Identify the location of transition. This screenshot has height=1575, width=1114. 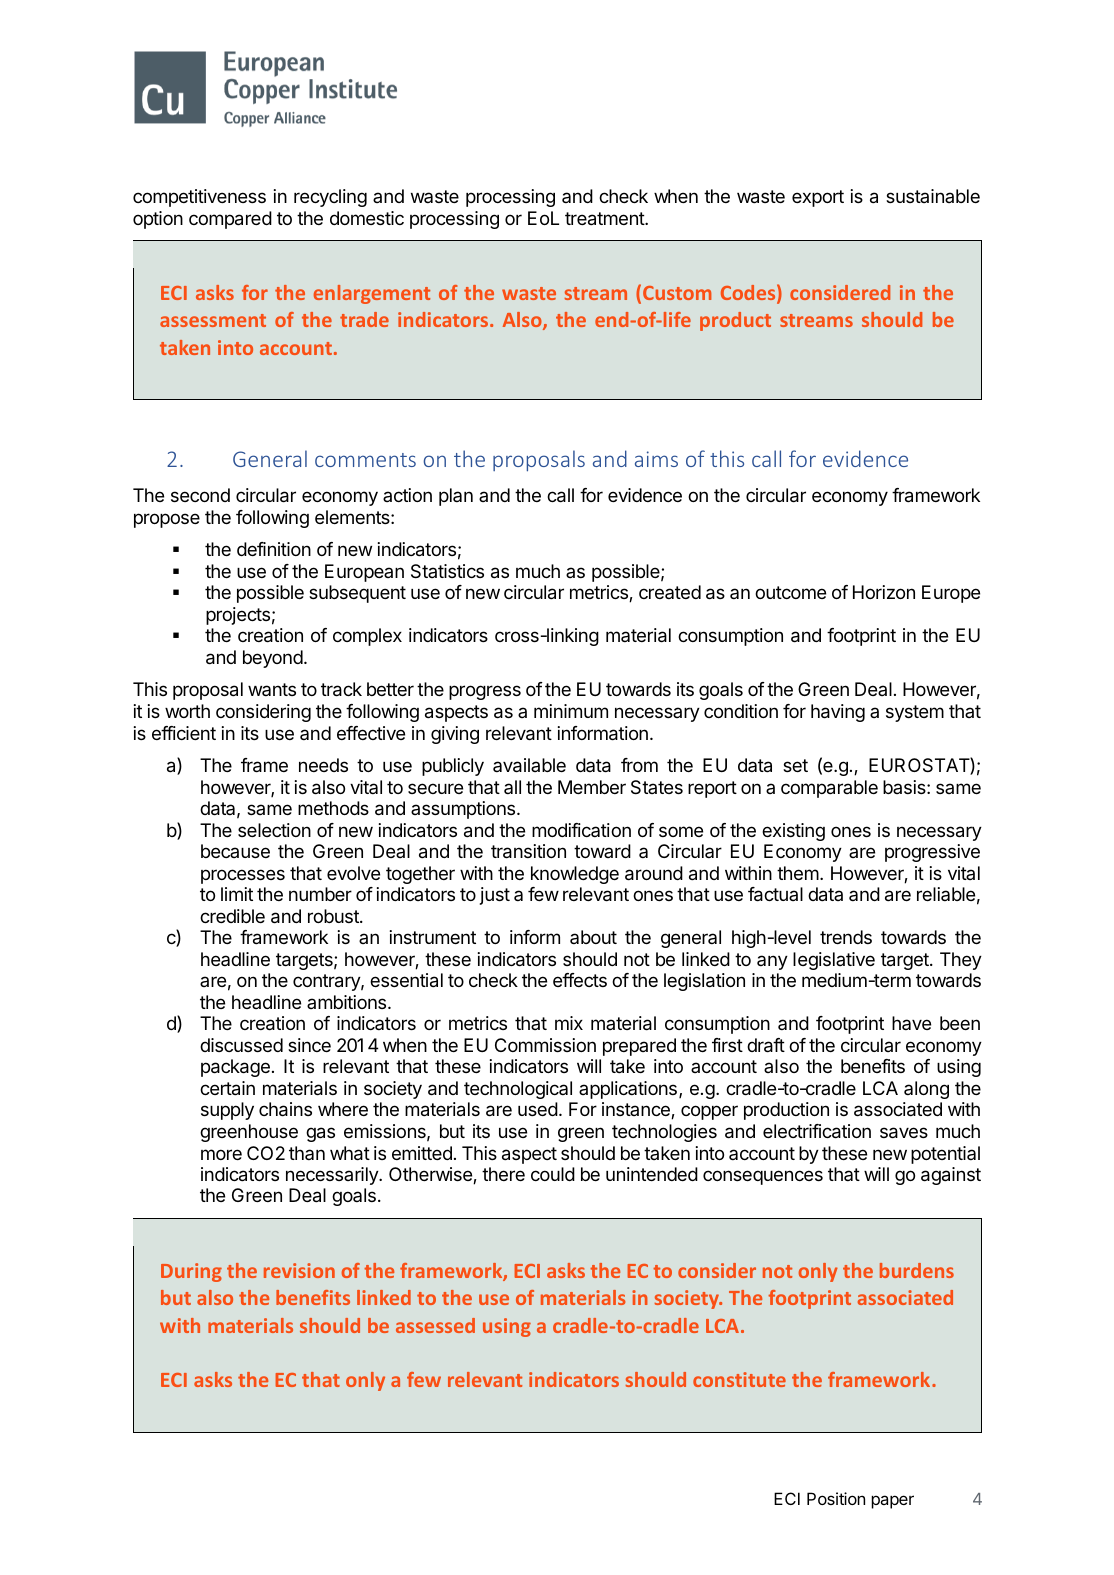
(528, 851).
